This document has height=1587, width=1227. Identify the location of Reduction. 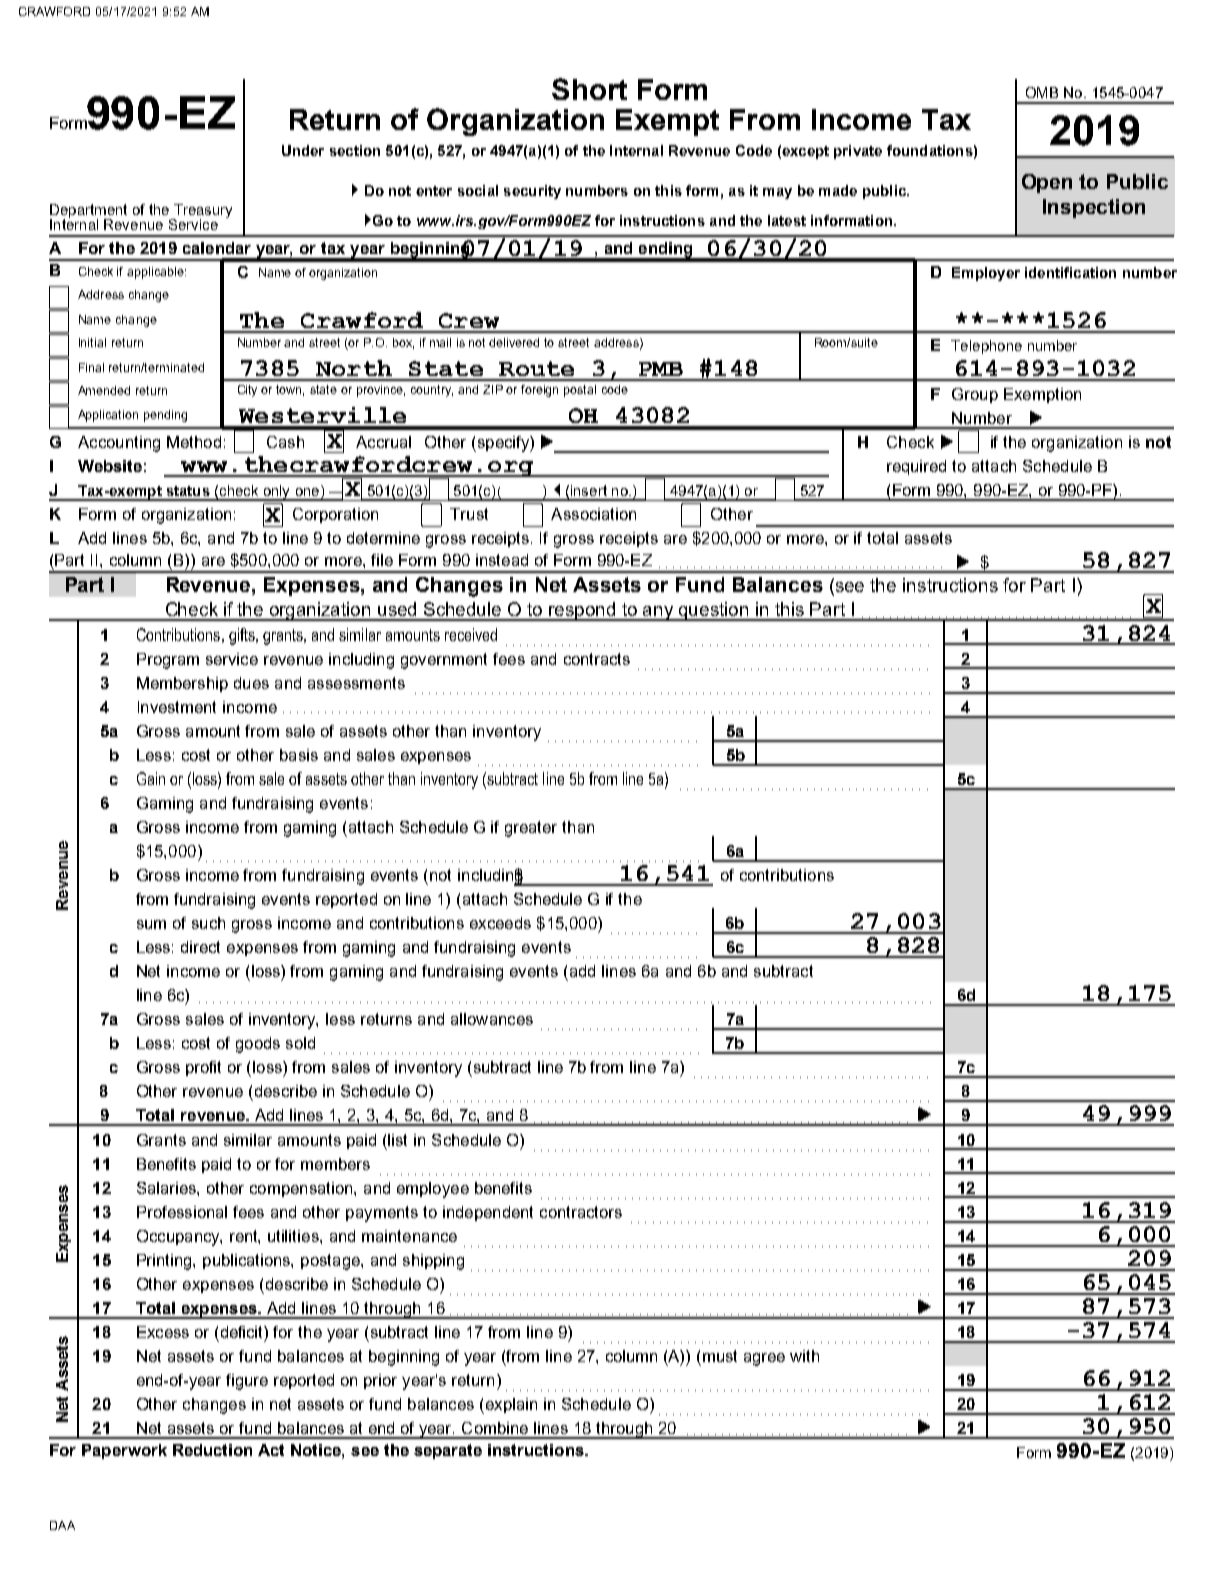
(212, 1450).
